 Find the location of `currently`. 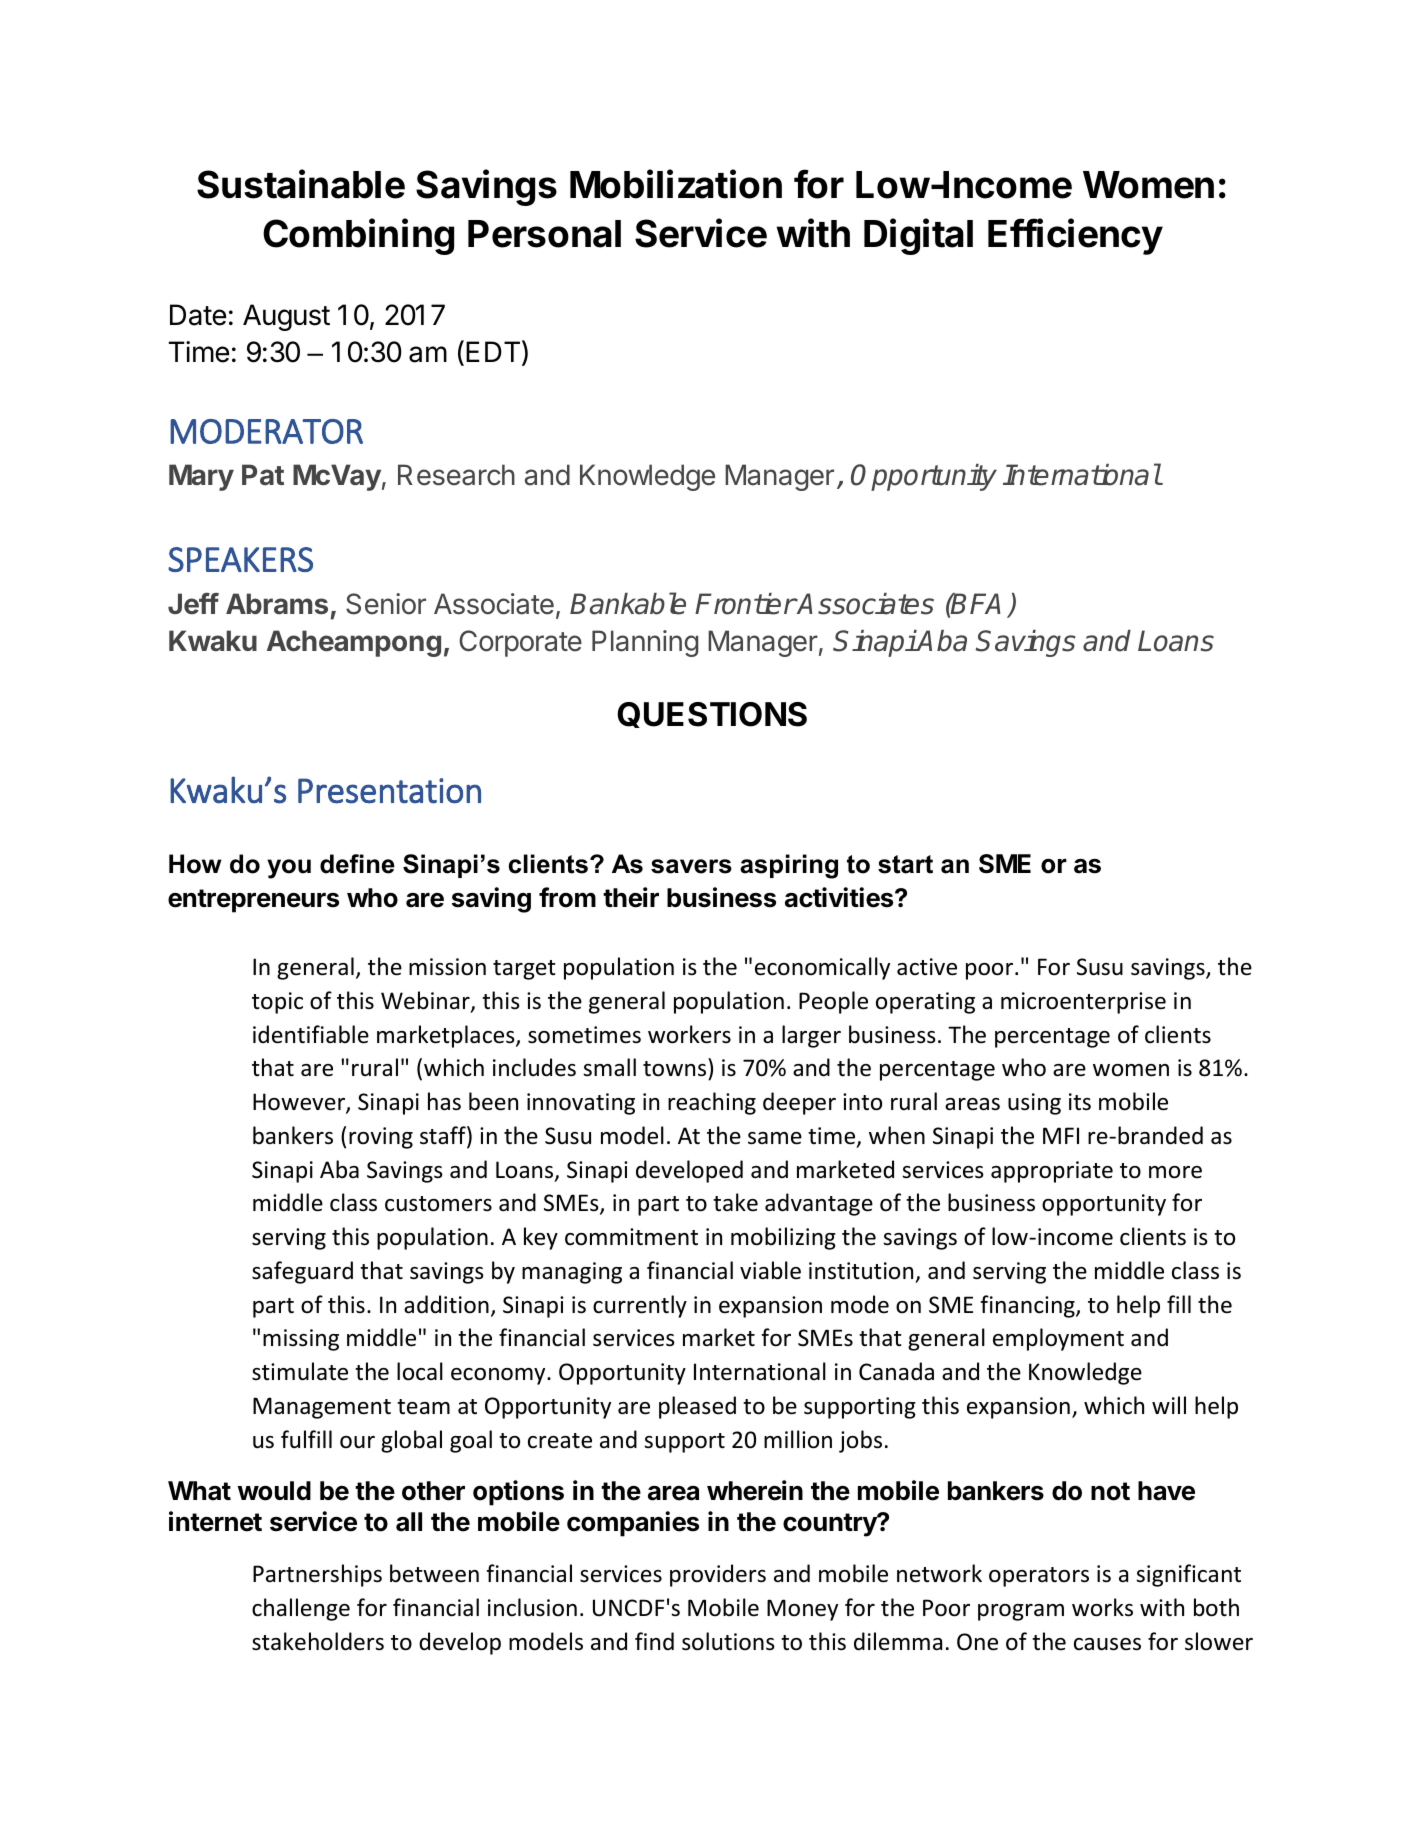

currently is located at coordinates (640, 1306).
